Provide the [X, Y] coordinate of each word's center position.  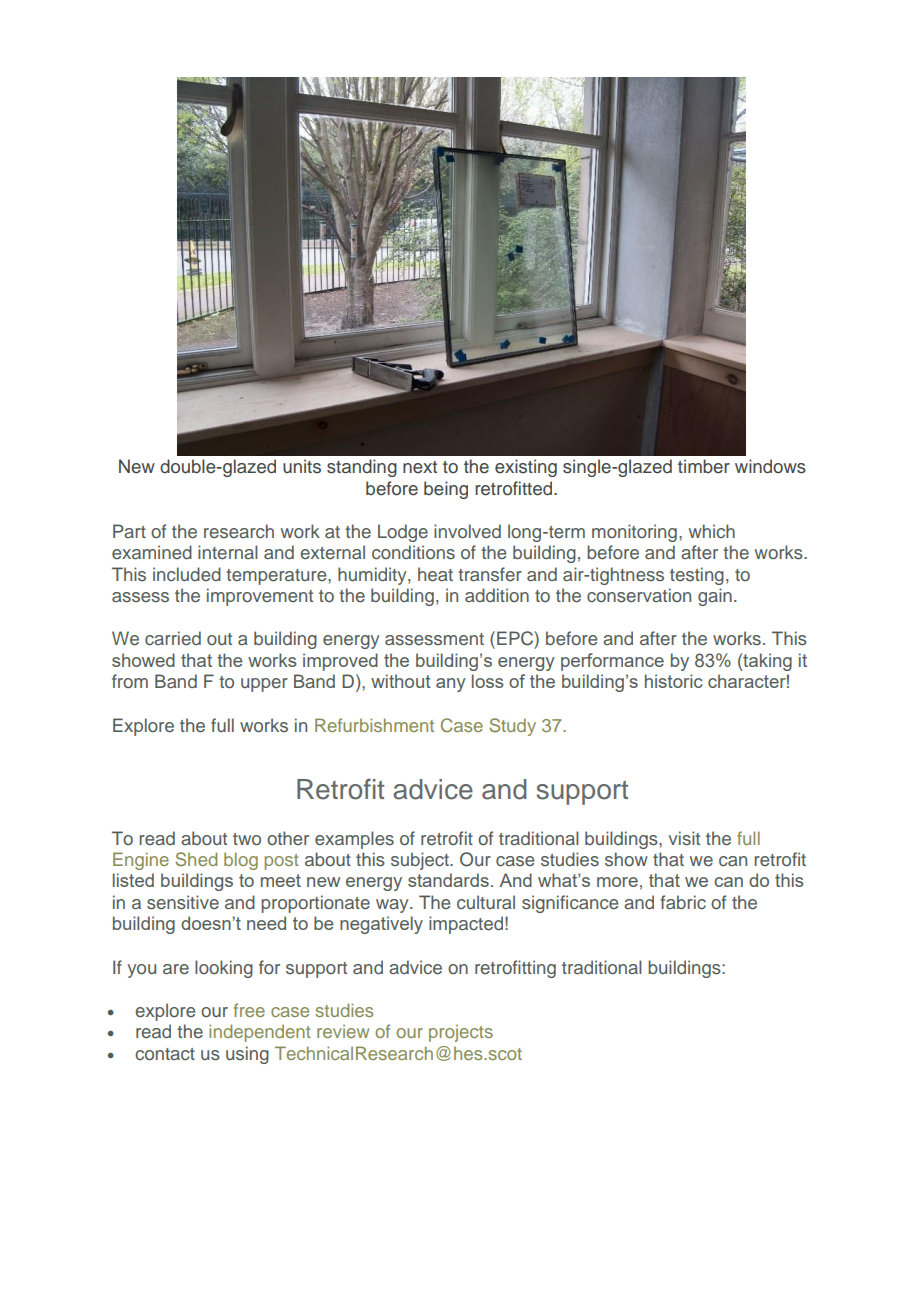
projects [461, 1033]
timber [704, 466]
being [446, 490]
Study [512, 727]
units [302, 466]
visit [684, 838]
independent [260, 1033]
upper [264, 685]
